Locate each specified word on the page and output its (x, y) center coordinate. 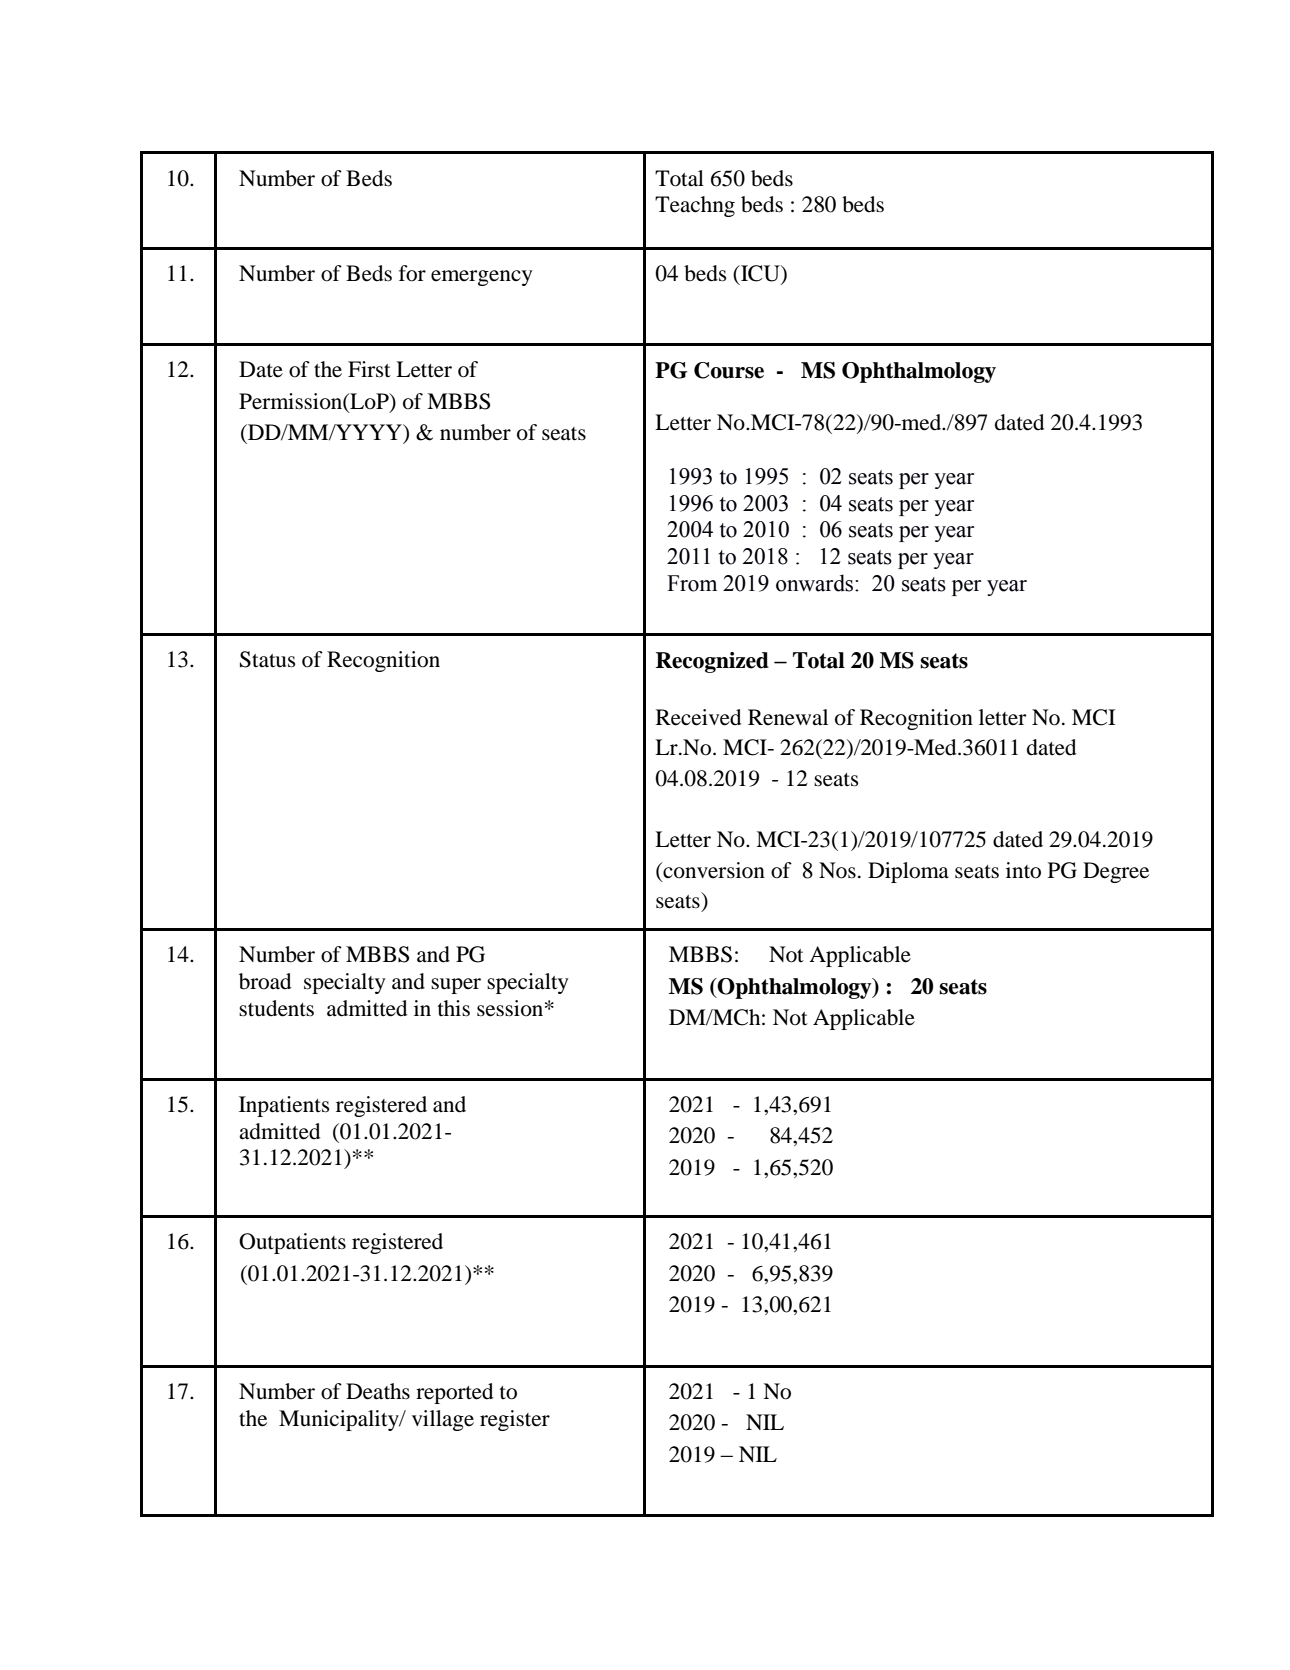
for (412, 273)
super (456, 986)
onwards (816, 583)
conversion (713, 871)
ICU (760, 274)
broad (265, 981)
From (692, 583)
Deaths (378, 1391)
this (454, 1008)
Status (267, 659)
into (1023, 870)
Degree (1116, 872)
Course (729, 370)
